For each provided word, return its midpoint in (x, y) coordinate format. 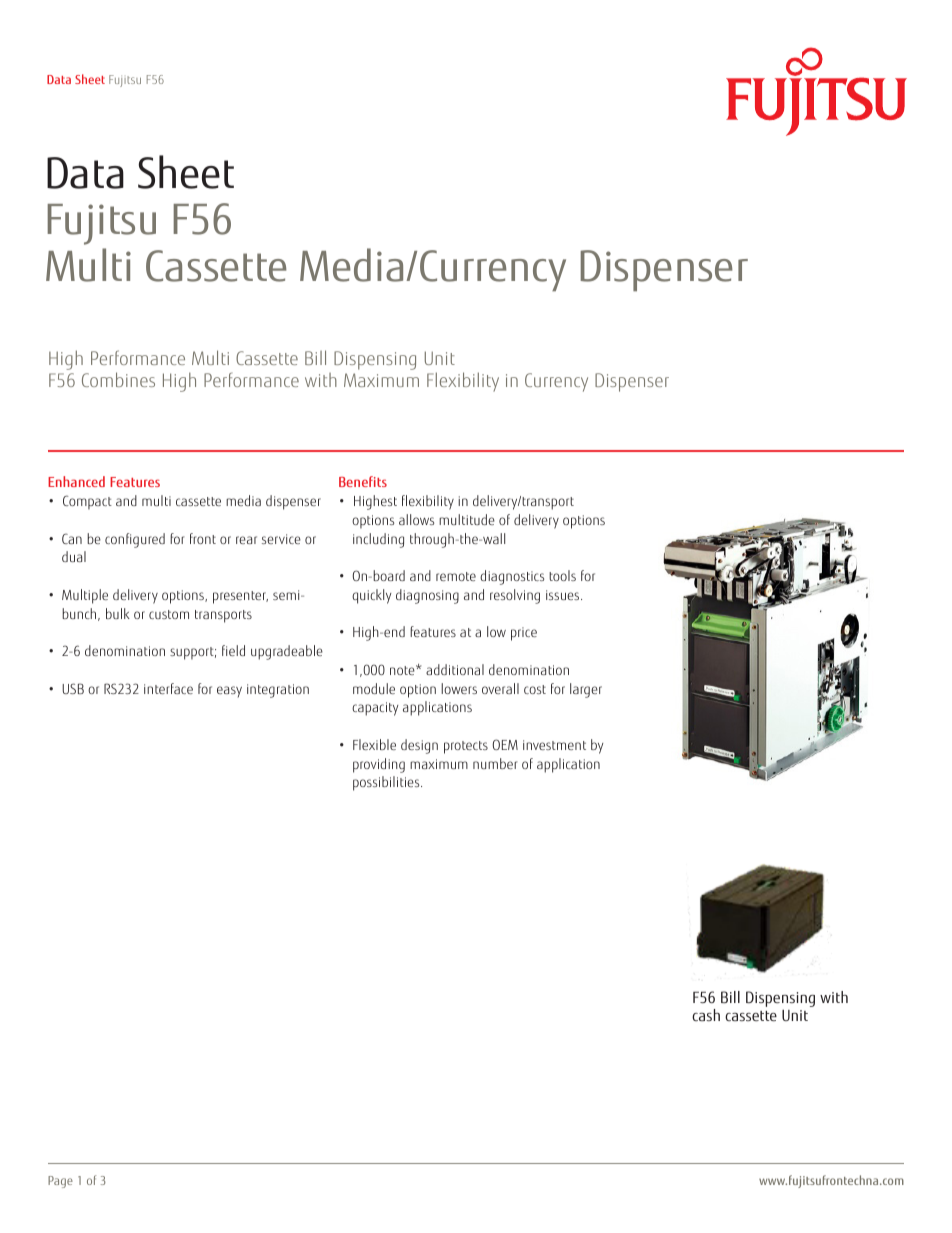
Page (60, 1182)
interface (168, 688)
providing (379, 765)
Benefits (363, 481)
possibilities (387, 783)
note (403, 670)
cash (706, 1015)
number (495, 763)
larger (586, 690)
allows (416, 519)
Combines (118, 379)
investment (554, 745)
